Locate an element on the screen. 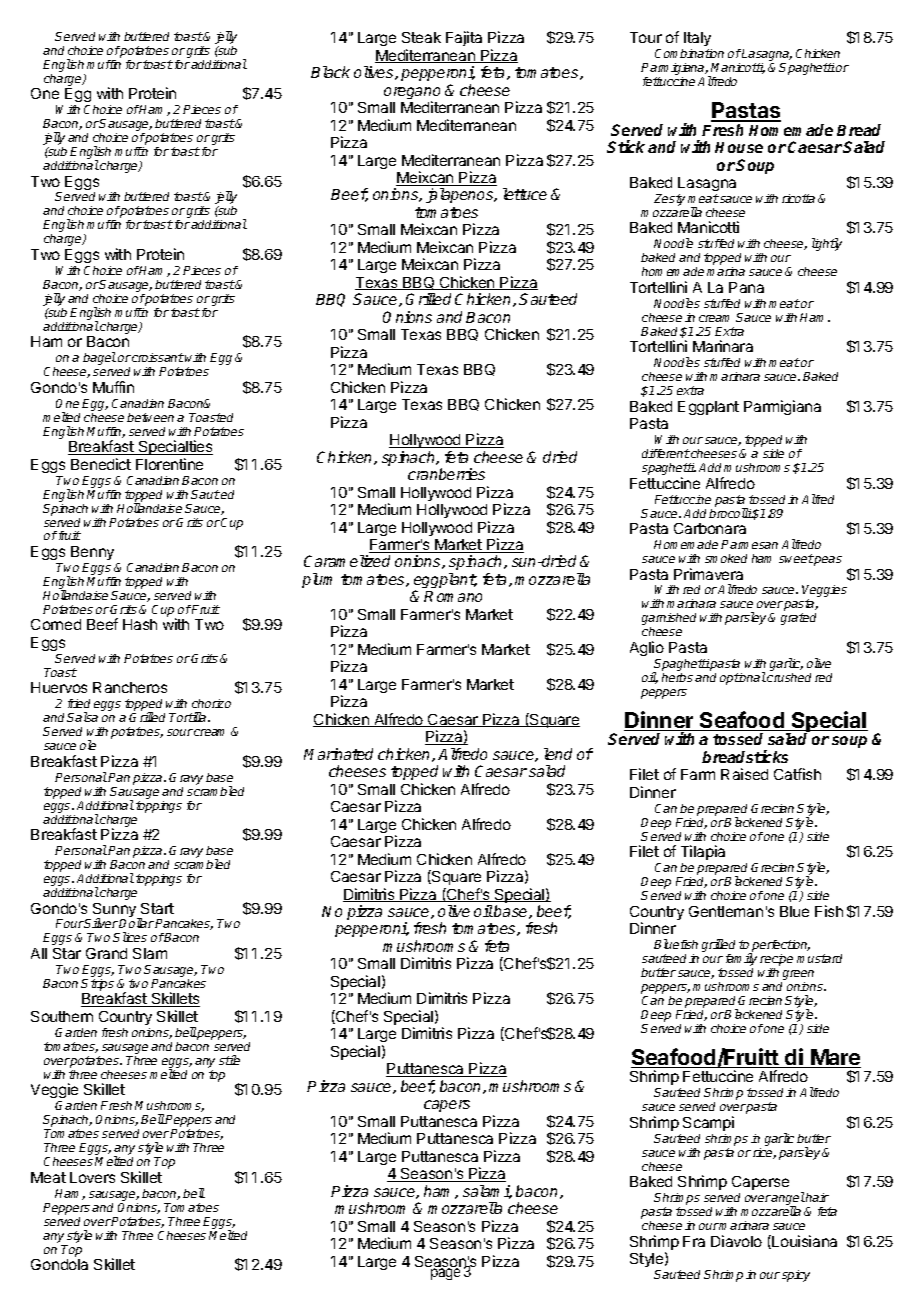  Steak is located at coordinates (421, 37).
